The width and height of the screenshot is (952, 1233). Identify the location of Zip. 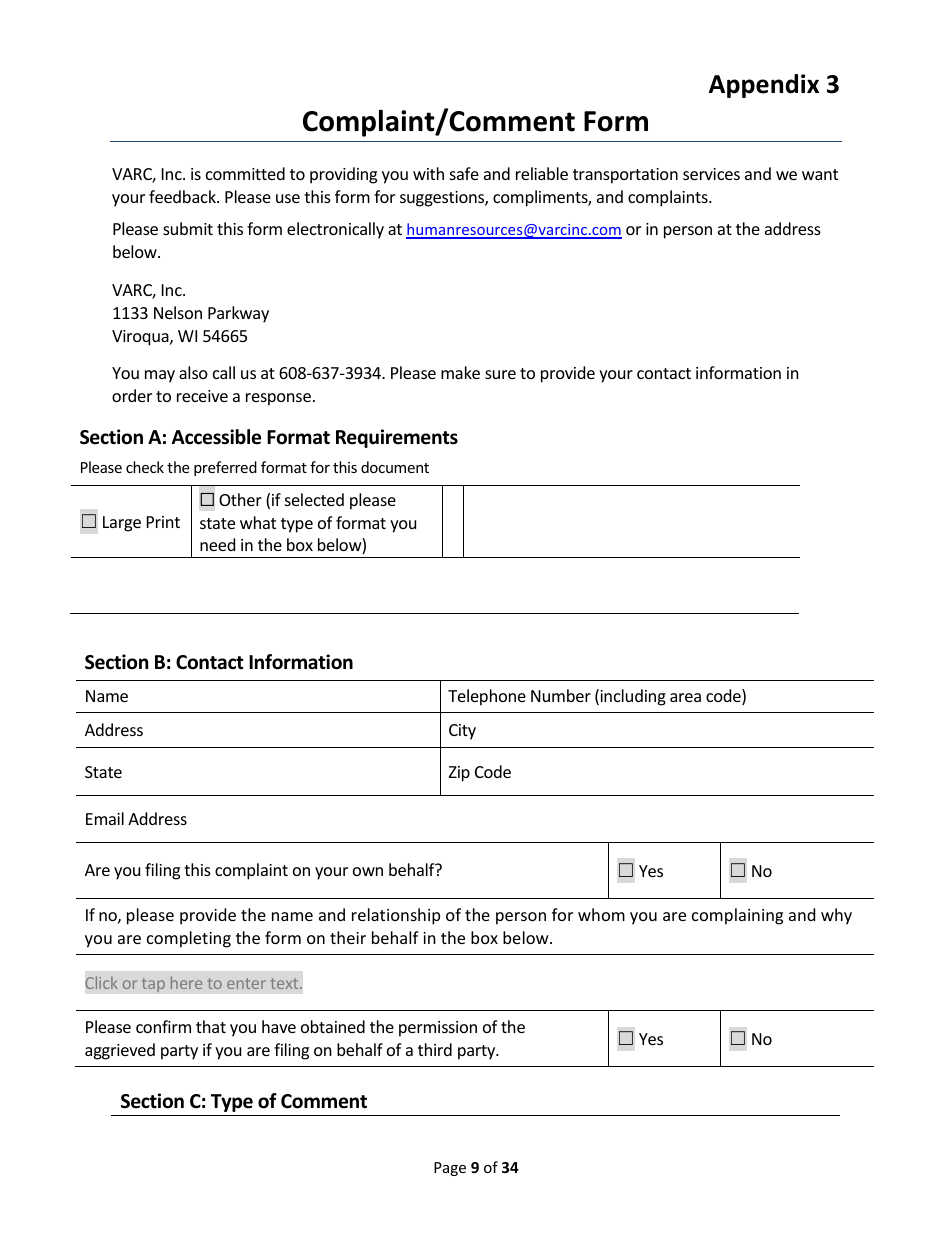
(459, 774).
